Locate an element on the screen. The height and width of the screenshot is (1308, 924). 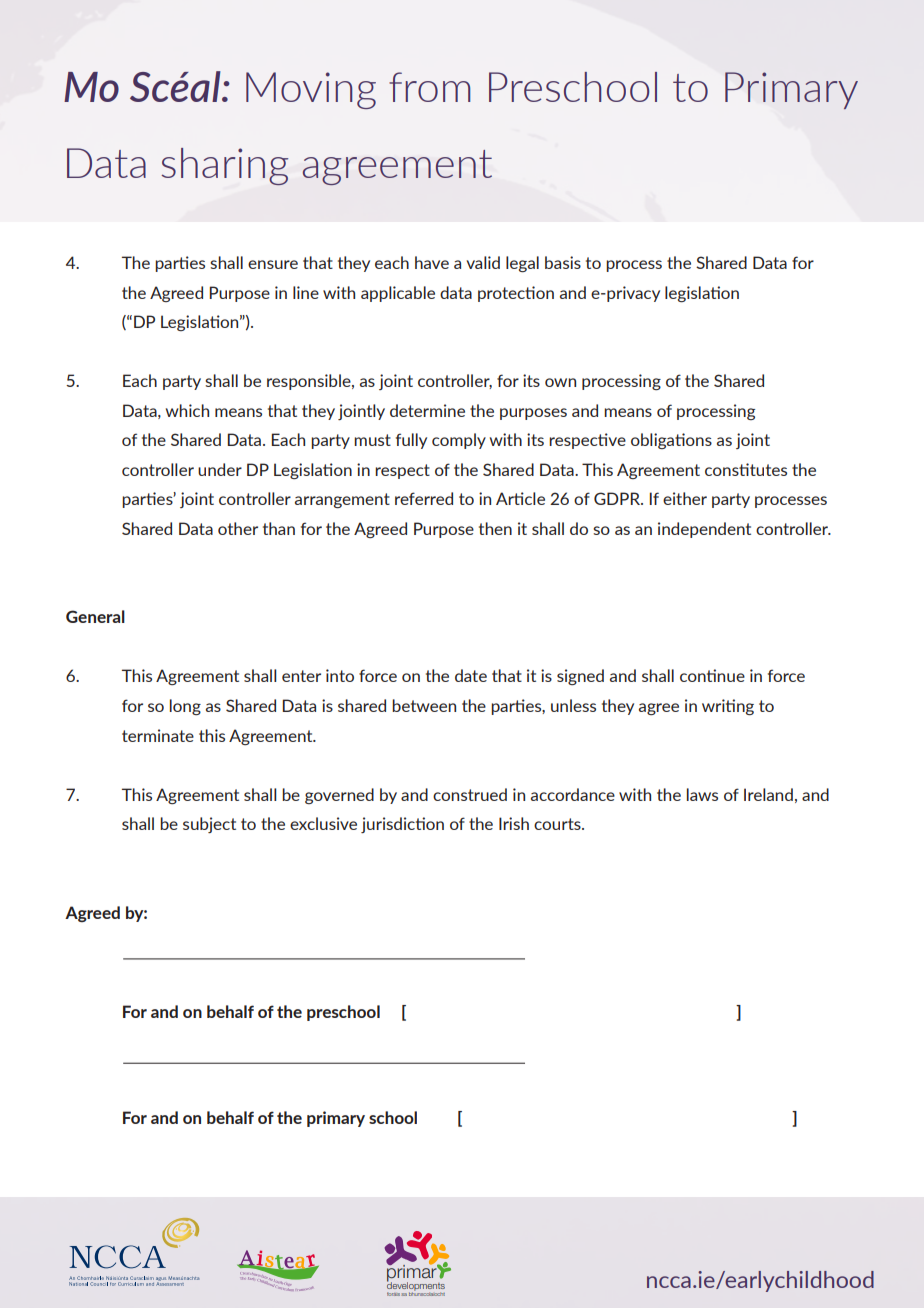
laws is located at coordinates (702, 794).
